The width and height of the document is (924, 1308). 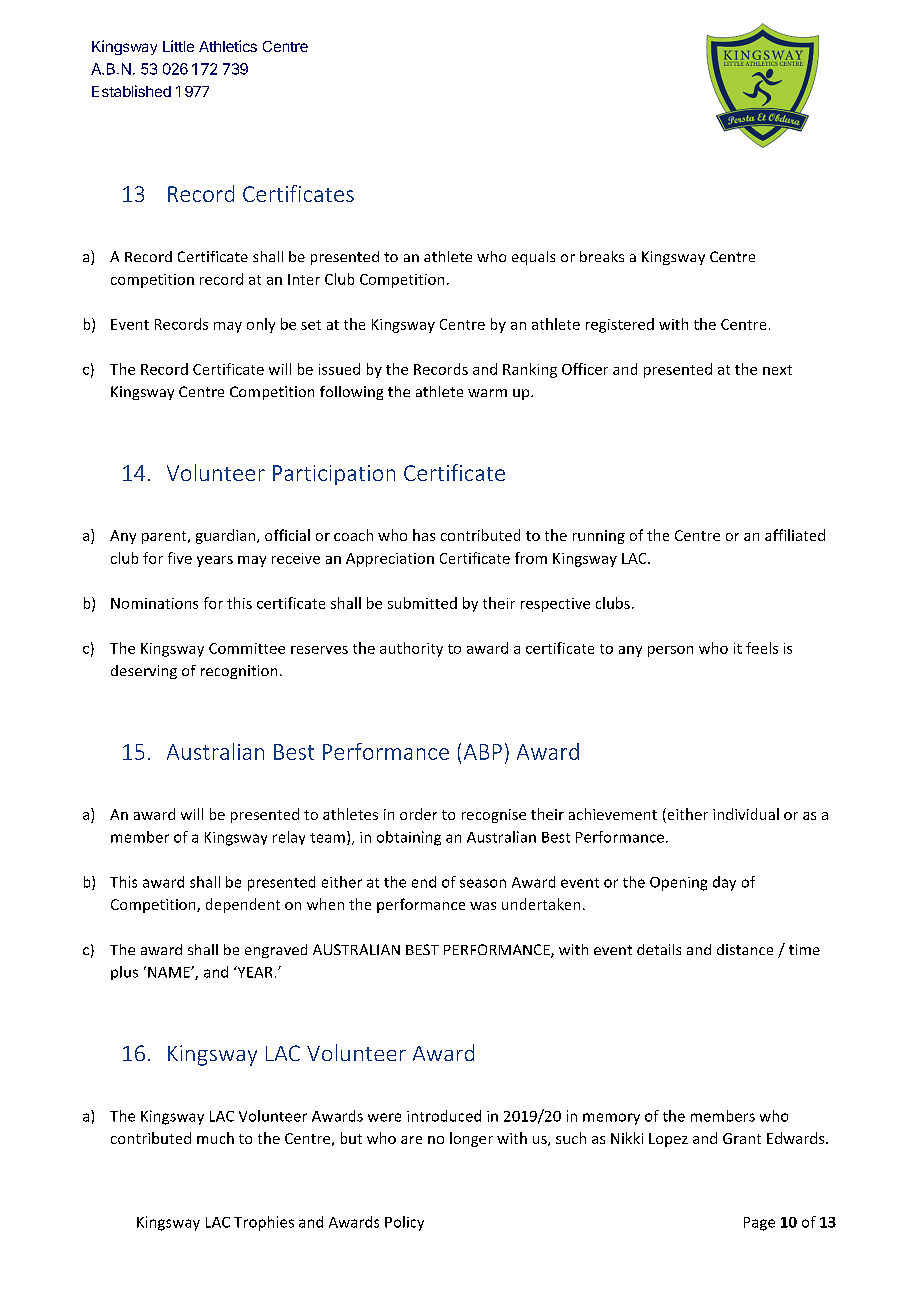 What do you see at coordinates (227, 536) in the document?
I see `guardian` at bounding box center [227, 536].
